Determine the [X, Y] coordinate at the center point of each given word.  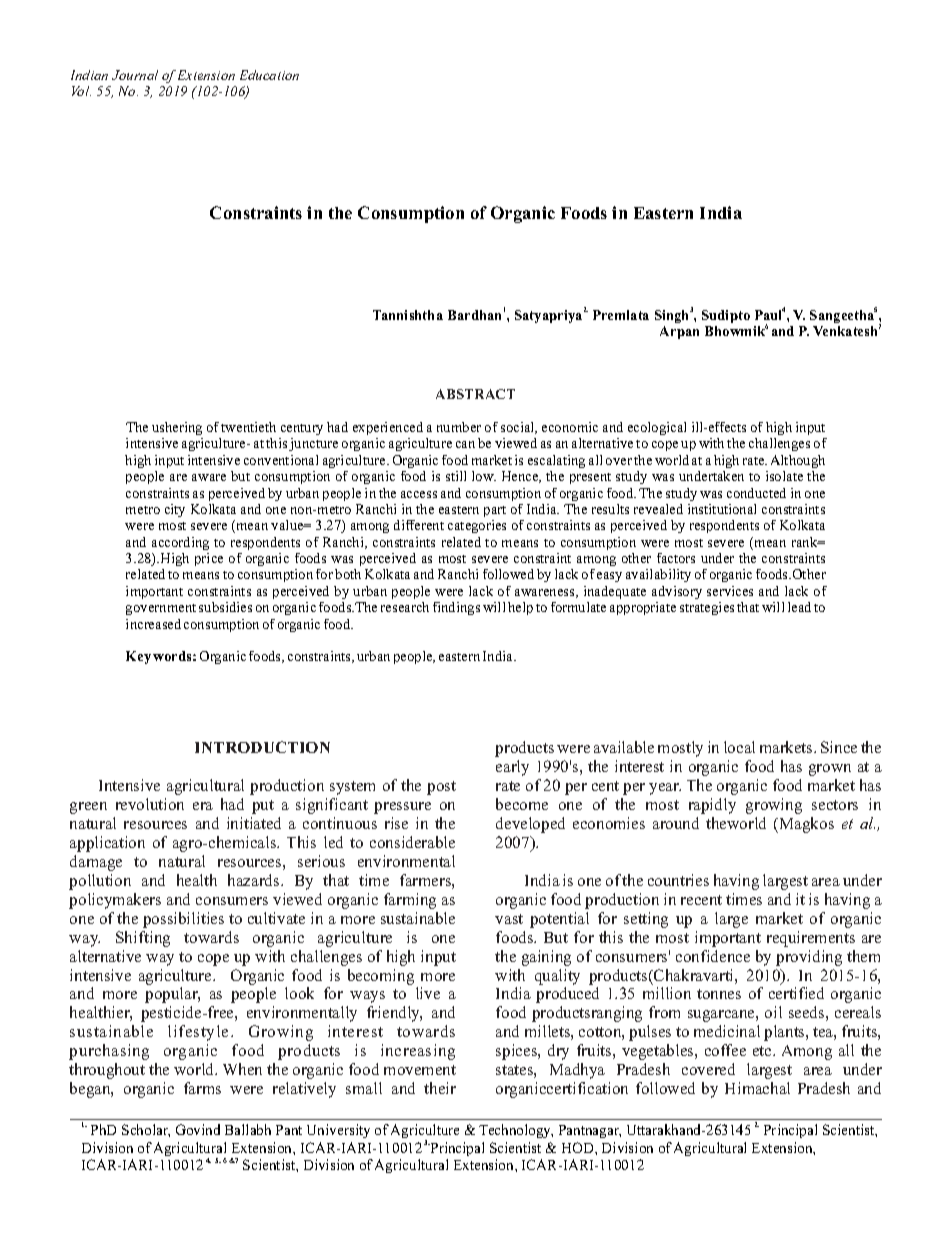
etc [763, 1051]
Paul [769, 314]
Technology [516, 1131]
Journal [135, 75]
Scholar [146, 1130]
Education [269, 75]
